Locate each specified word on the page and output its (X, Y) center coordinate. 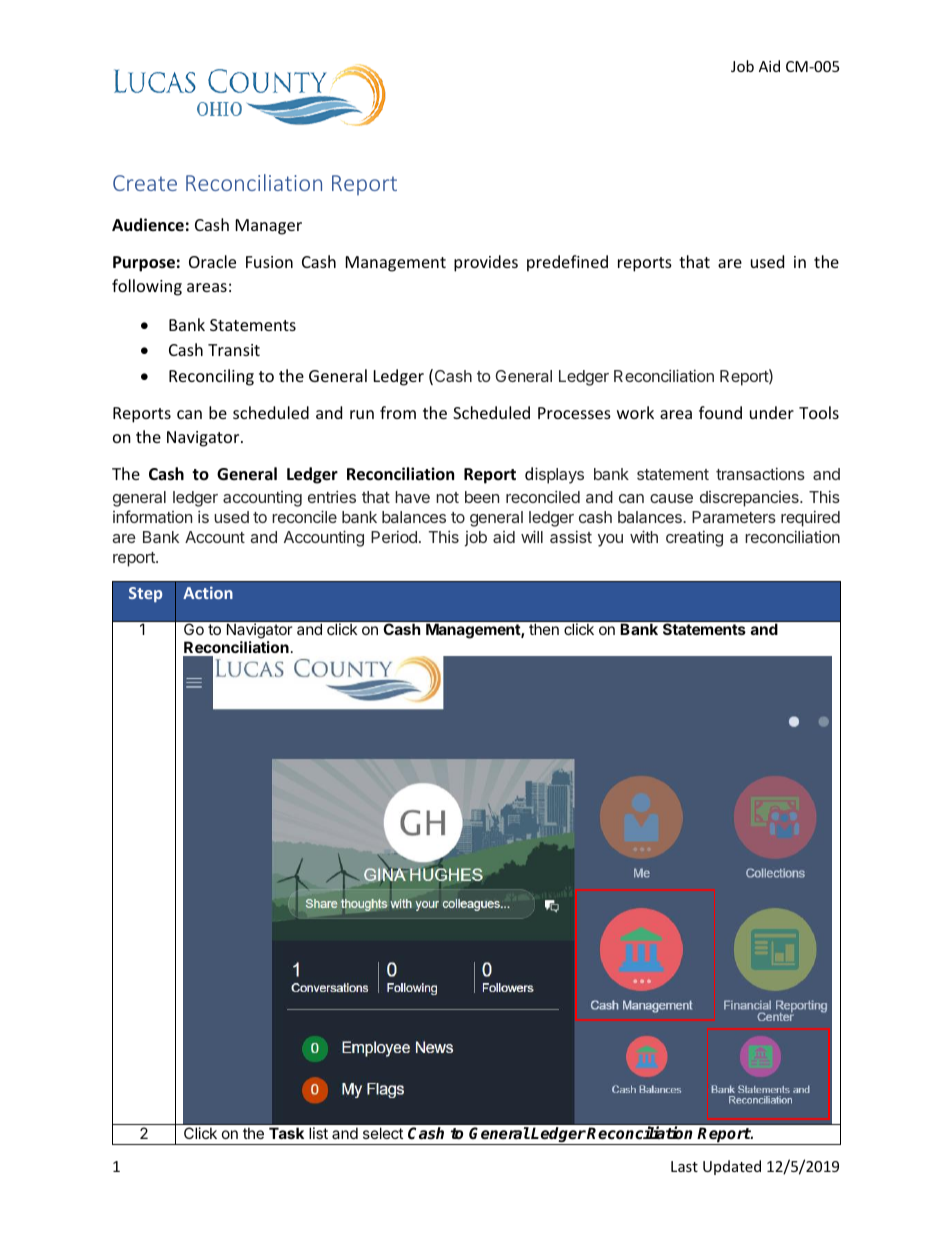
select (383, 1133)
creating (694, 538)
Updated (732, 1167)
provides (486, 263)
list (318, 1133)
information (152, 516)
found (720, 412)
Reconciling (211, 377)
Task (286, 1133)
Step (145, 594)
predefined (567, 263)
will (532, 536)
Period (394, 536)
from (398, 412)
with (644, 536)
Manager (269, 227)
